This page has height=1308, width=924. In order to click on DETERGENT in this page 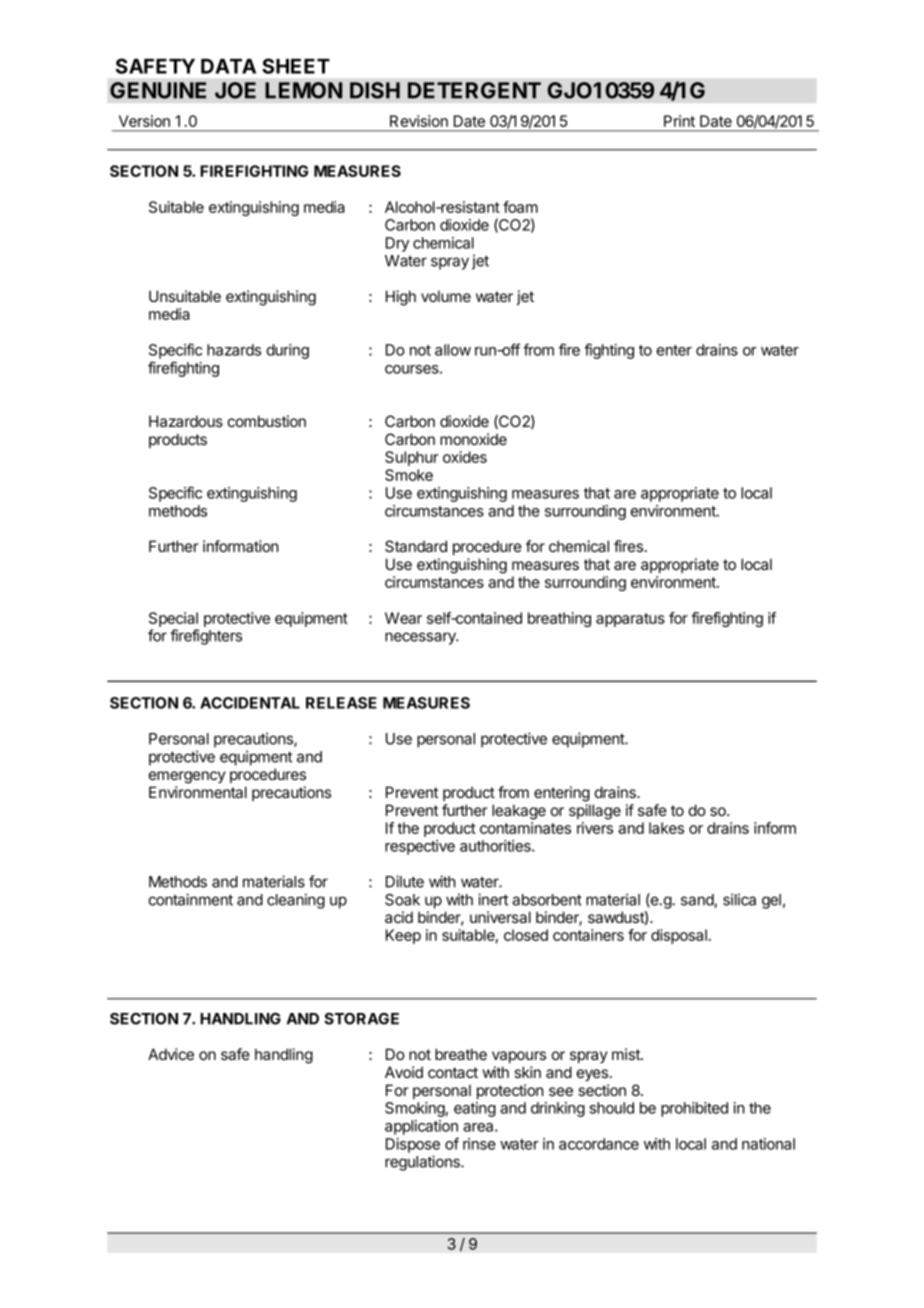, I will do `click(474, 90)`.
